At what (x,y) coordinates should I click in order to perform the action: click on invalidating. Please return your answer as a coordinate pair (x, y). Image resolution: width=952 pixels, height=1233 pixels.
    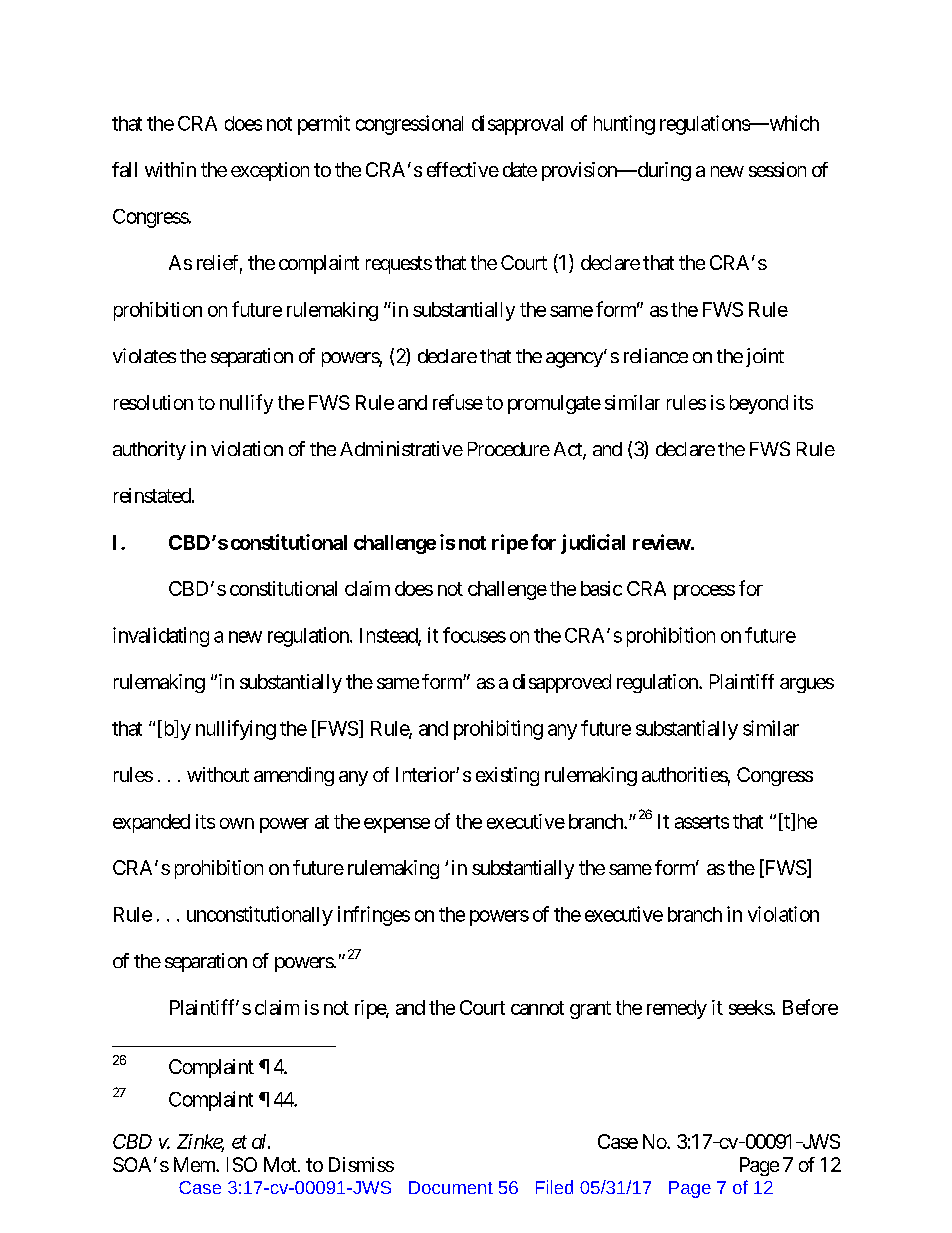
    Looking at the image, I should click on (161, 637).
